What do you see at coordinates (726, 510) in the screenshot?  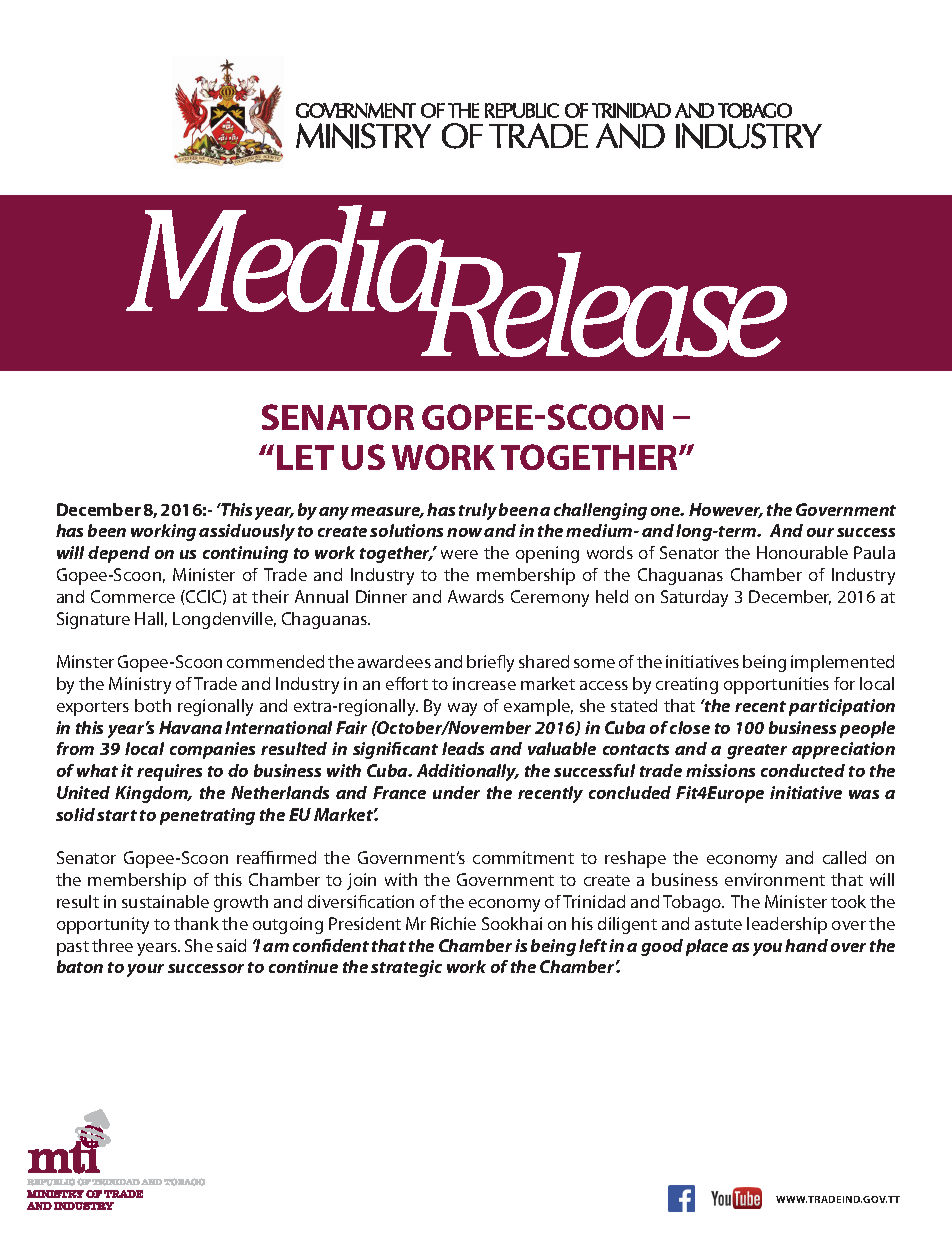 I see `However` at bounding box center [726, 510].
